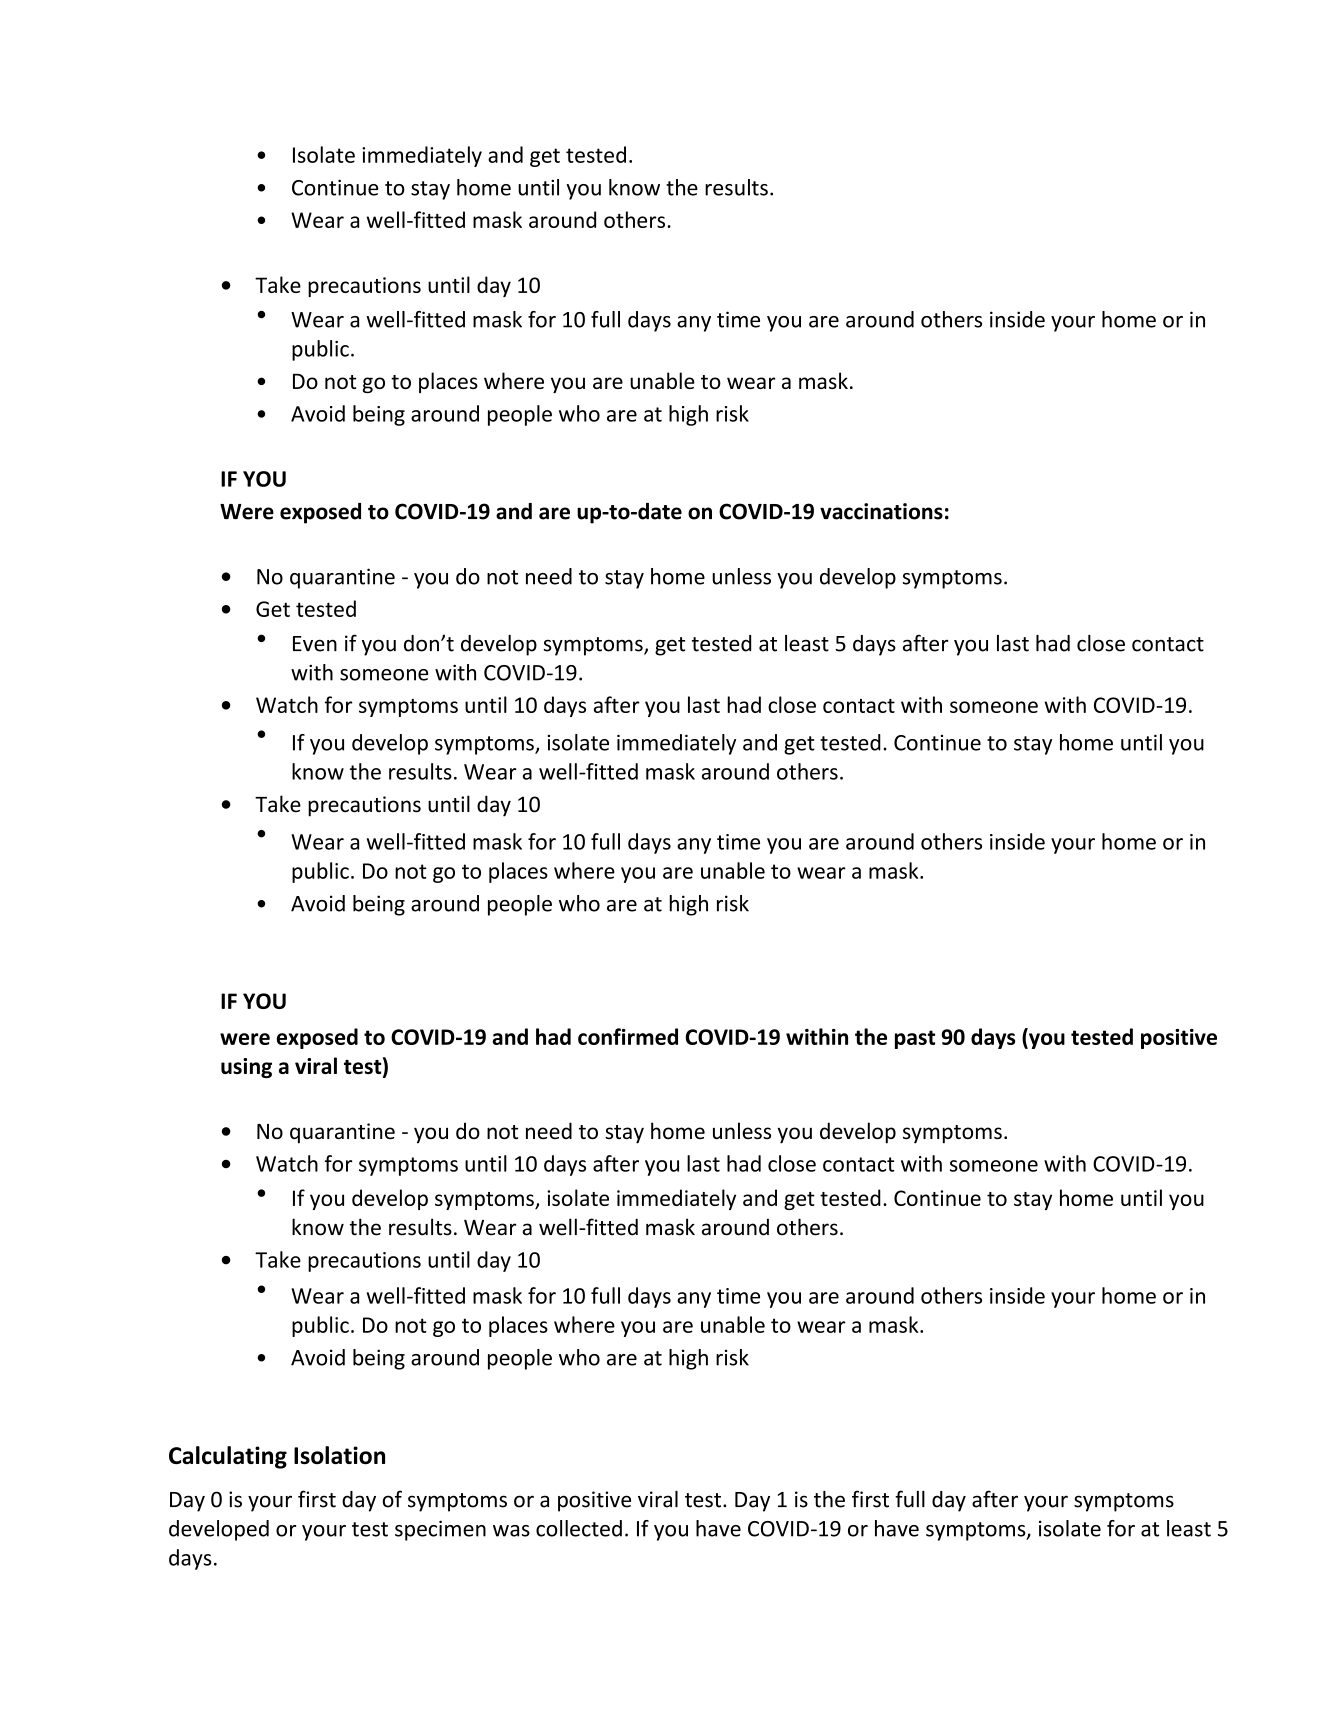 The height and width of the page is (1718, 1328). I want to click on was, so click(511, 1531).
